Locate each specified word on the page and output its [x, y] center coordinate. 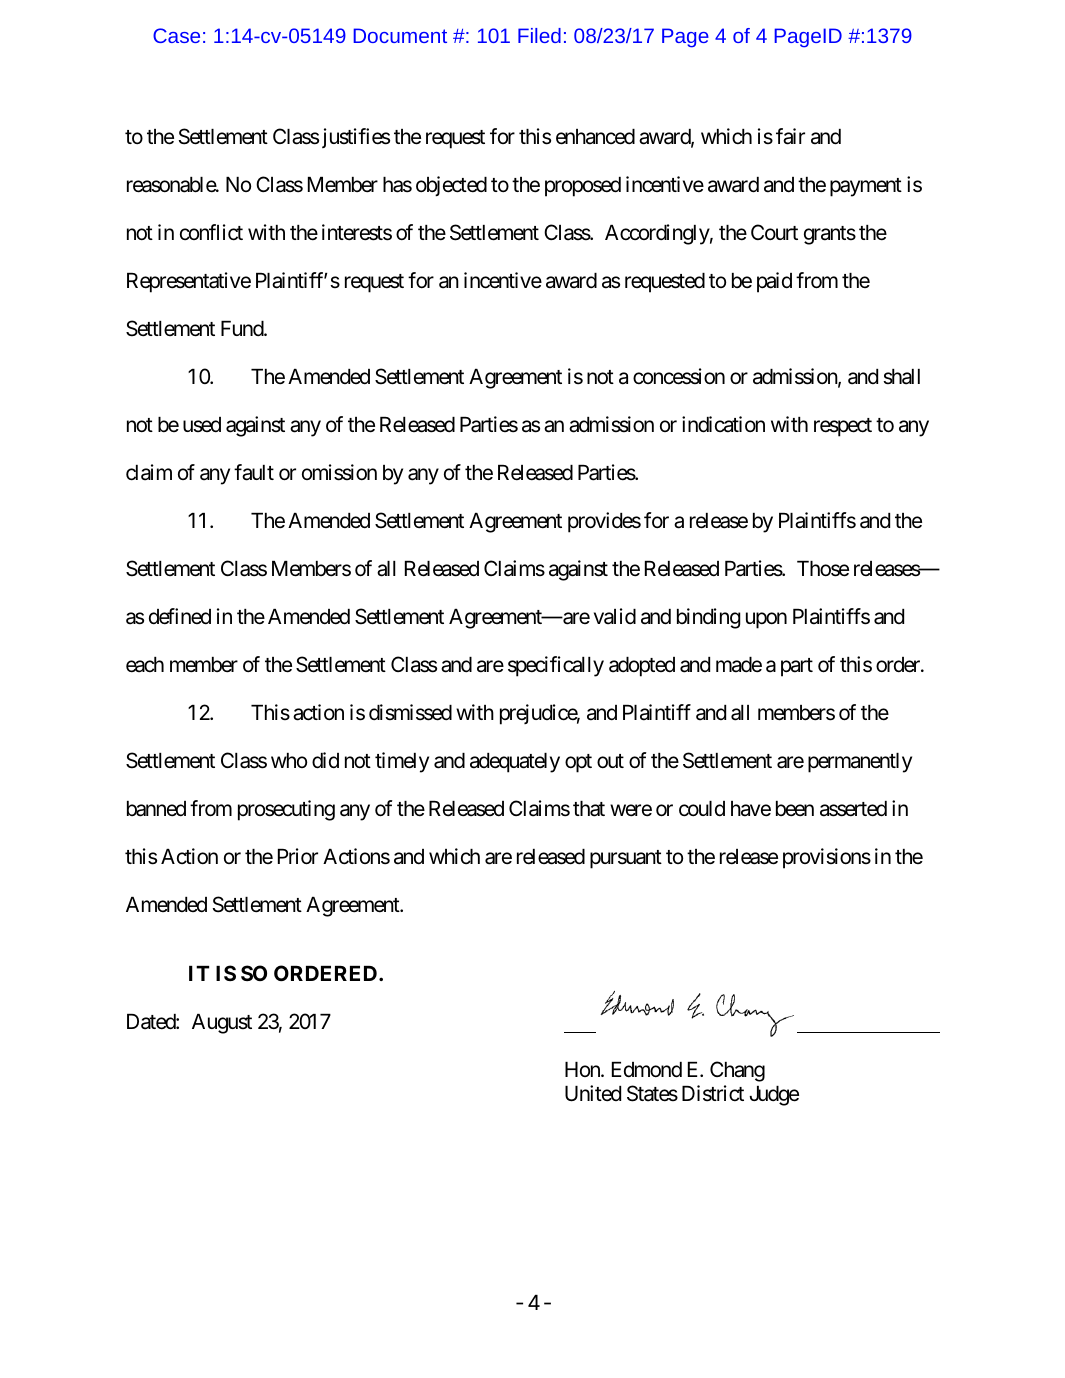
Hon [583, 1069]
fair [790, 136]
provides [604, 522]
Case [176, 35]
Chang [737, 1071]
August [222, 1024]
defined [180, 616]
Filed [539, 35]
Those [823, 569]
